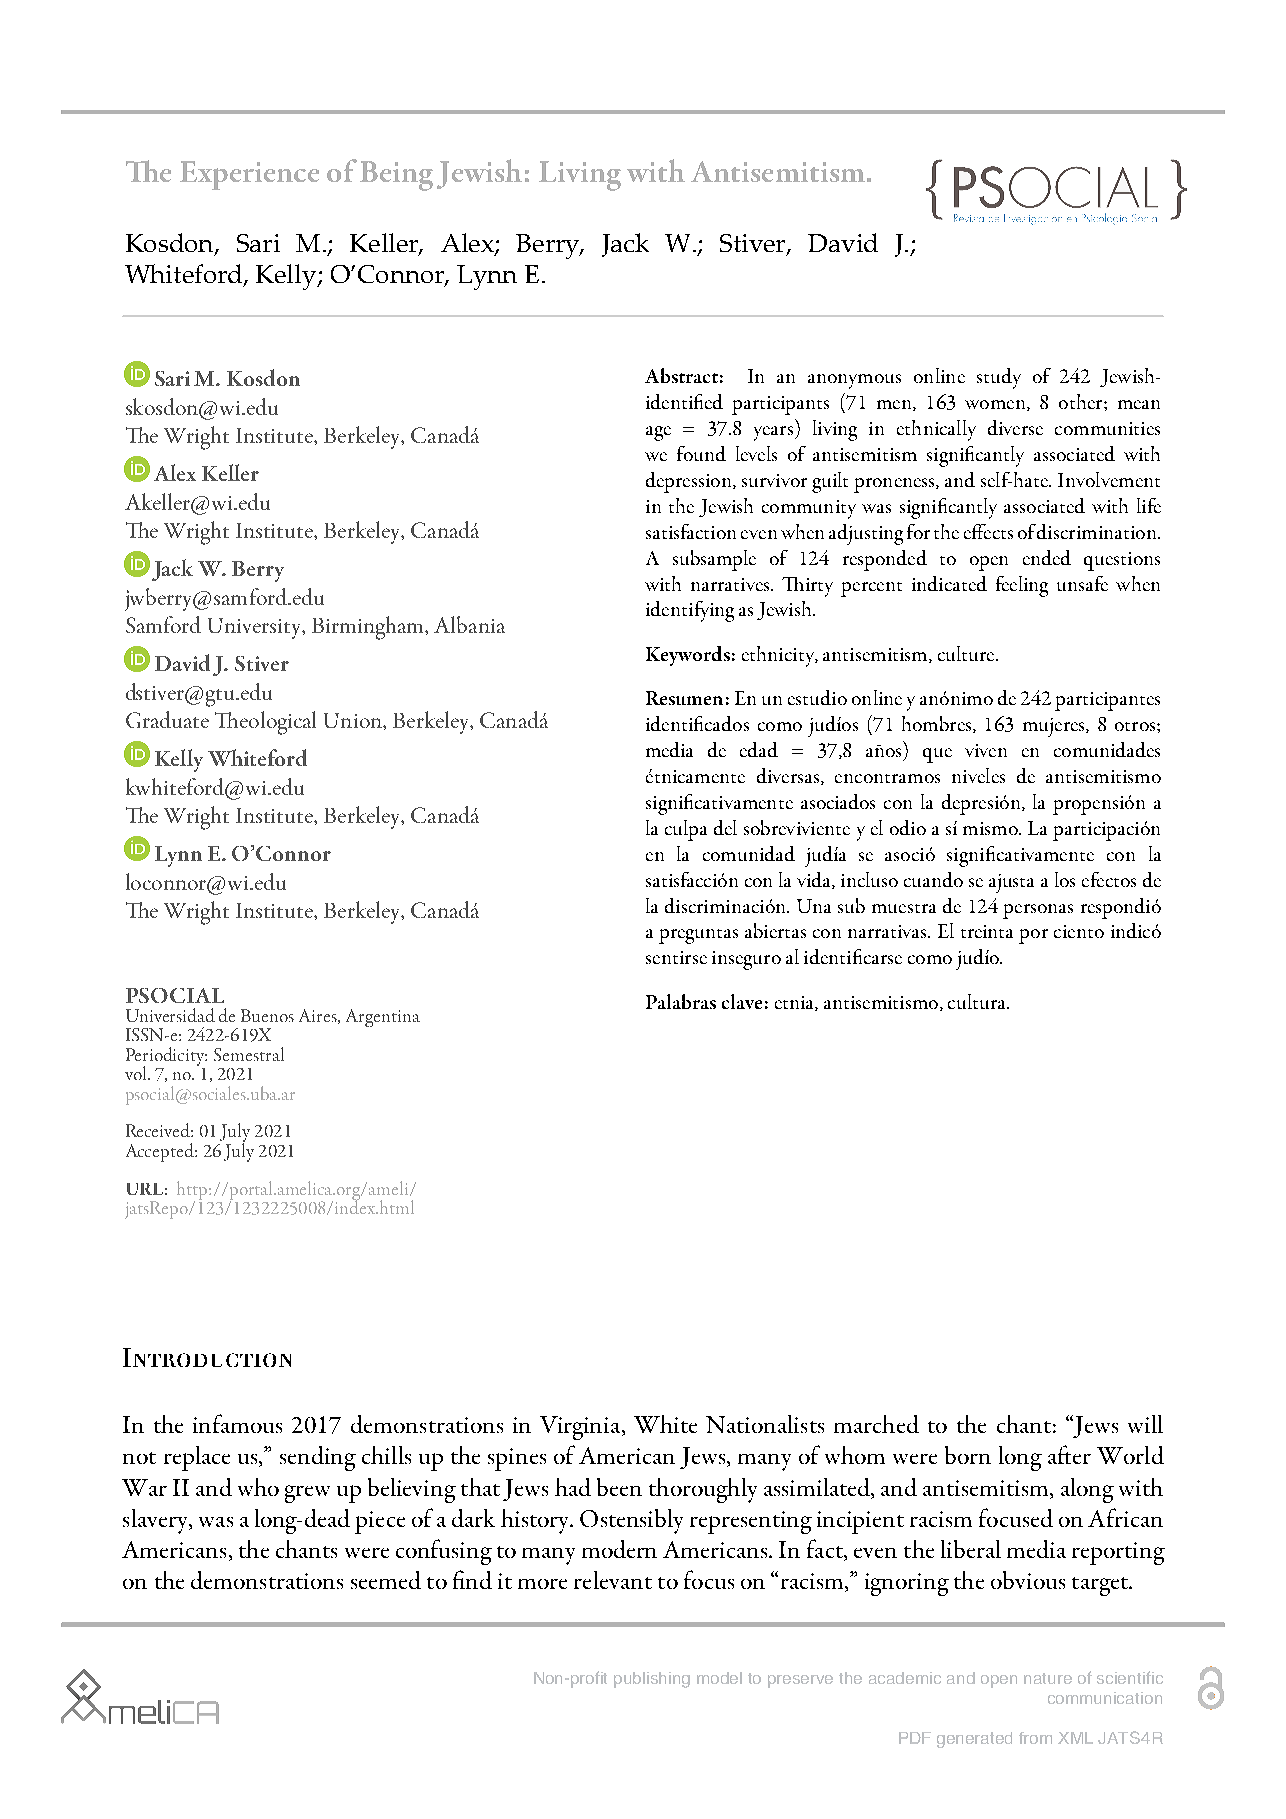  I want to click on cultura, so click(978, 1001).
